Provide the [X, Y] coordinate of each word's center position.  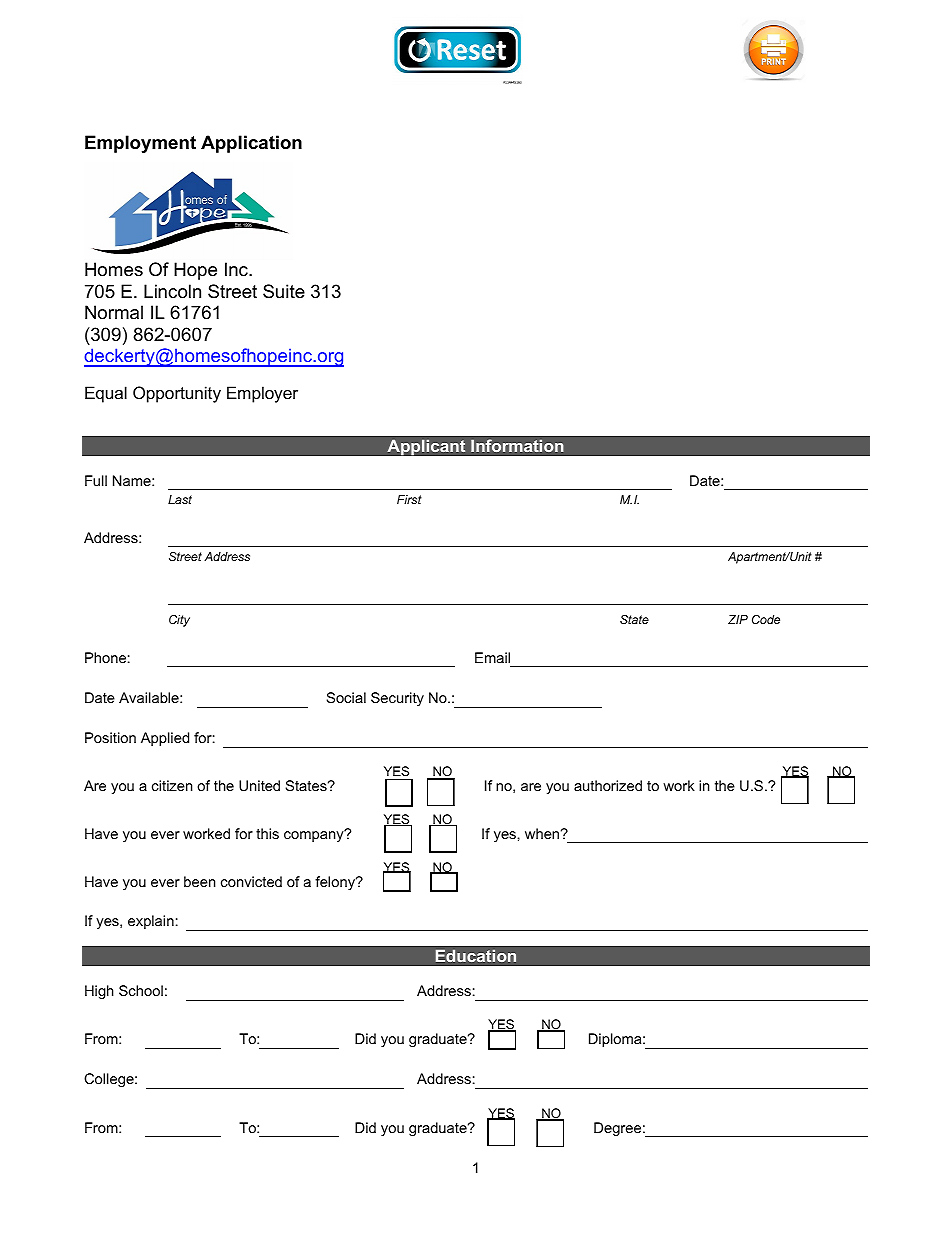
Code [766, 619]
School [141, 990]
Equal [106, 394]
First [409, 499]
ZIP [738, 619]
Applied [165, 739]
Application [251, 144]
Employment [140, 144]
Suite [284, 291]
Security [397, 699]
